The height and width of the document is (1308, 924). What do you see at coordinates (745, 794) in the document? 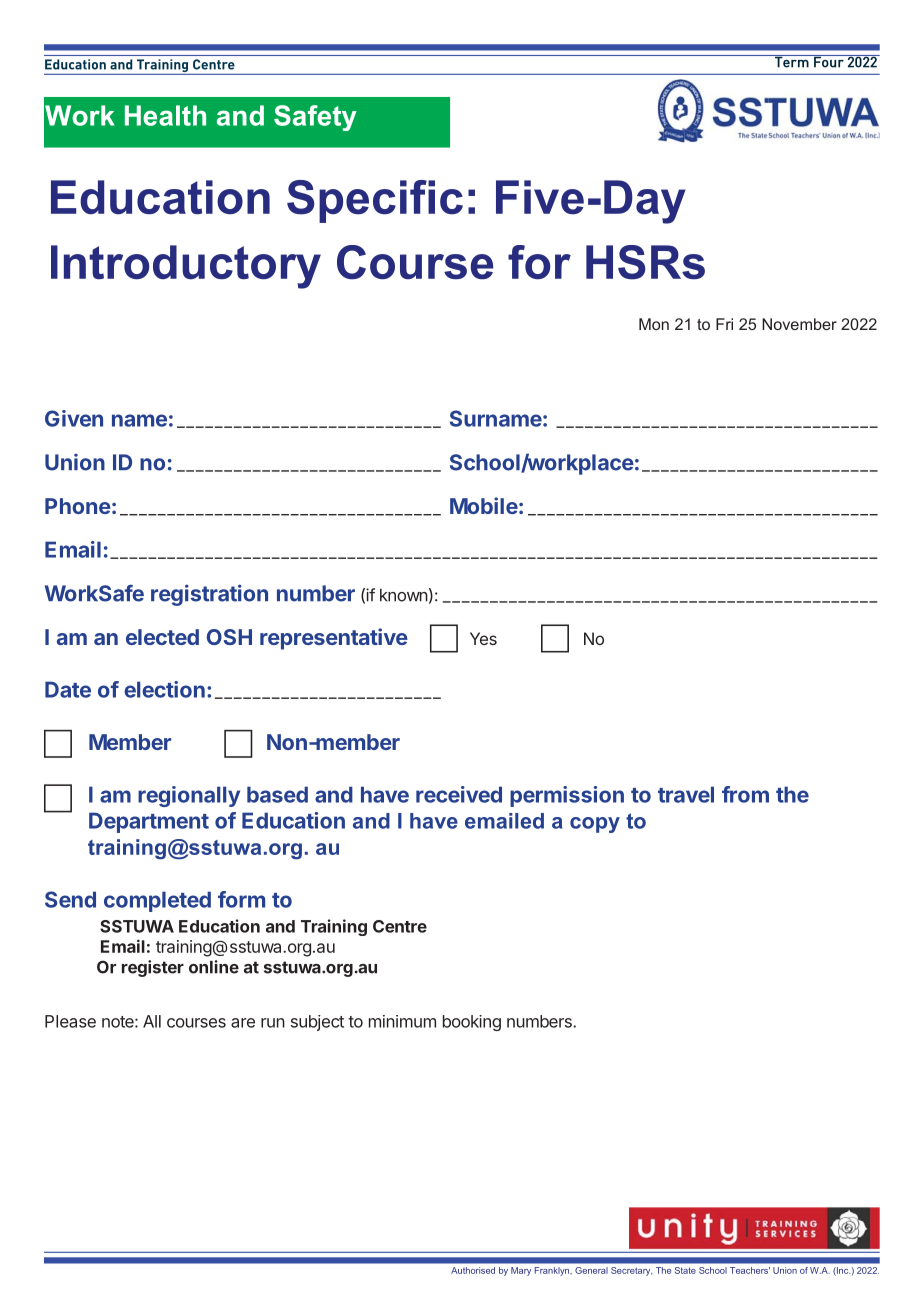
I see `from` at bounding box center [745, 794].
